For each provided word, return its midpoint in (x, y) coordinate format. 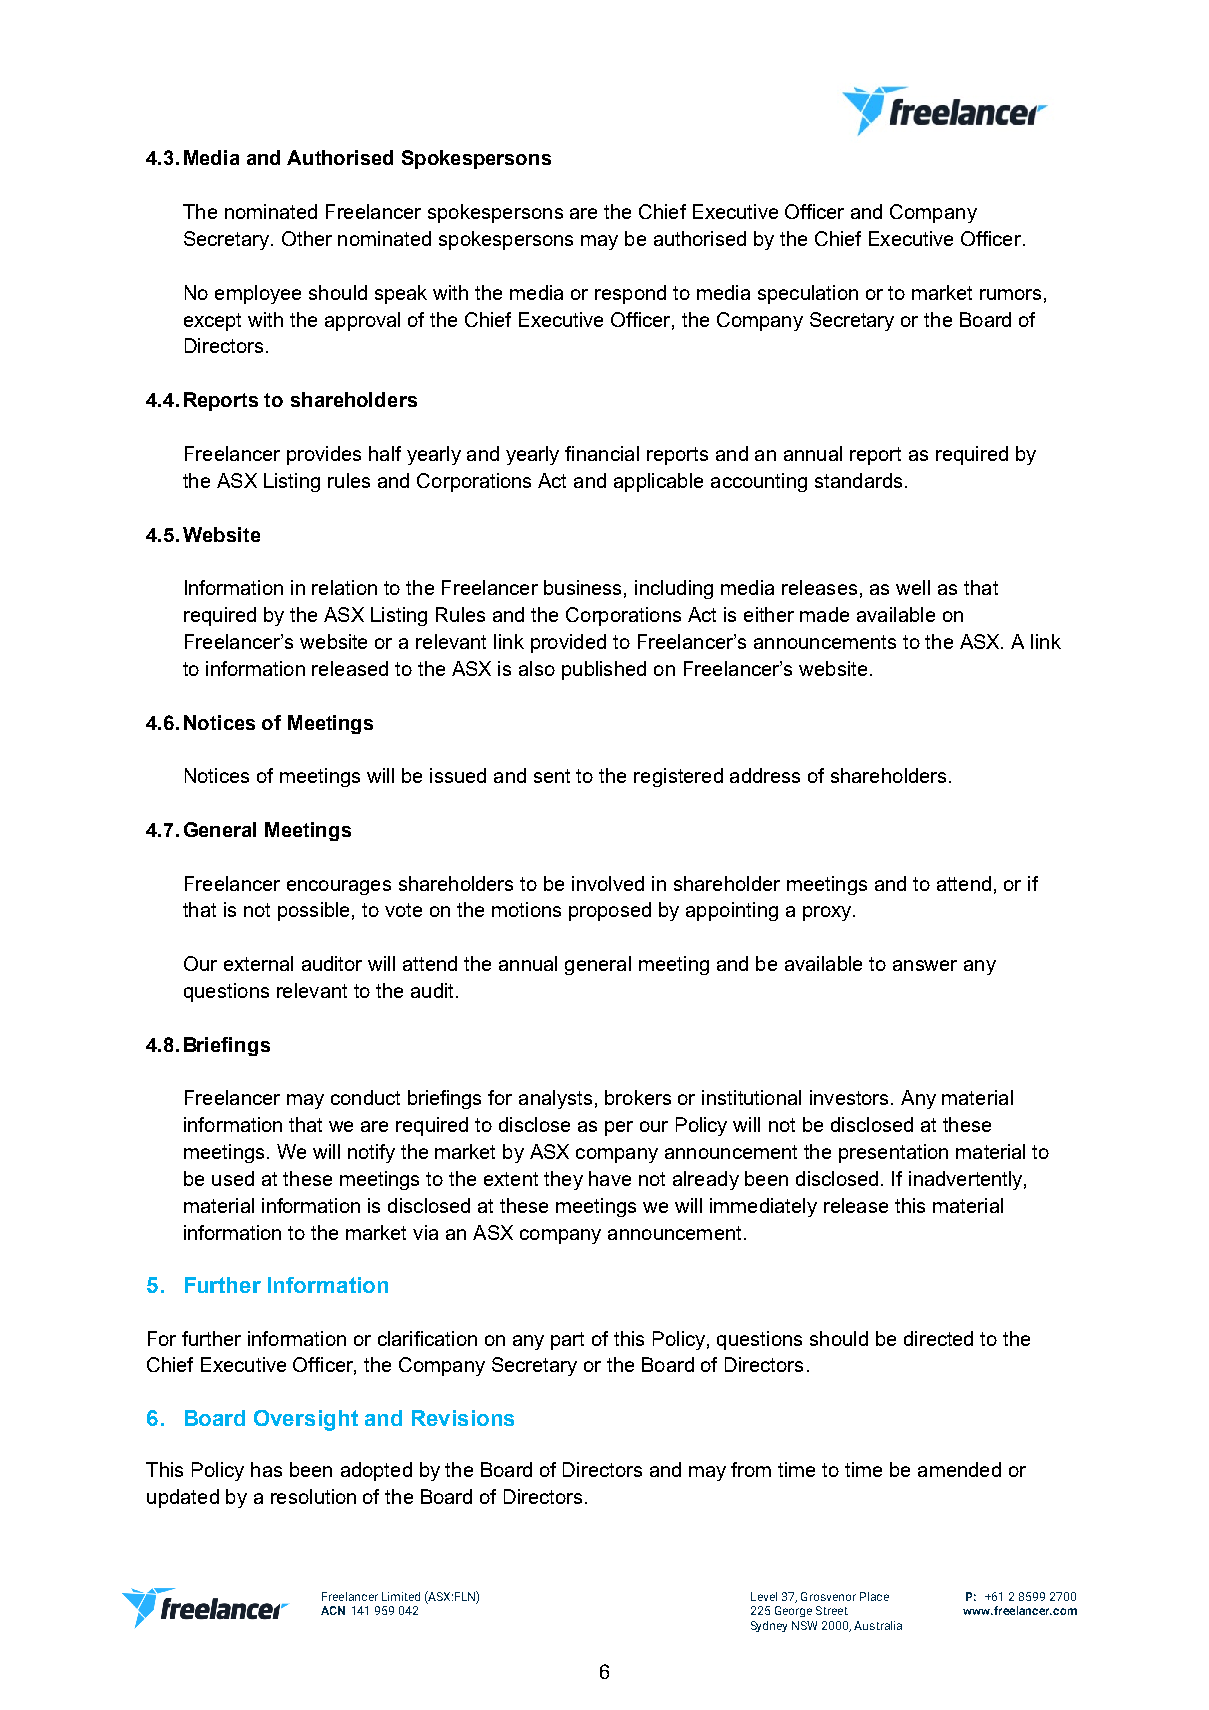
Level (764, 1596)
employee (258, 294)
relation (344, 587)
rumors (1010, 294)
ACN (333, 1610)
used (233, 1178)
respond (630, 294)
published (604, 670)
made (824, 614)
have (610, 1178)
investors (849, 1097)
